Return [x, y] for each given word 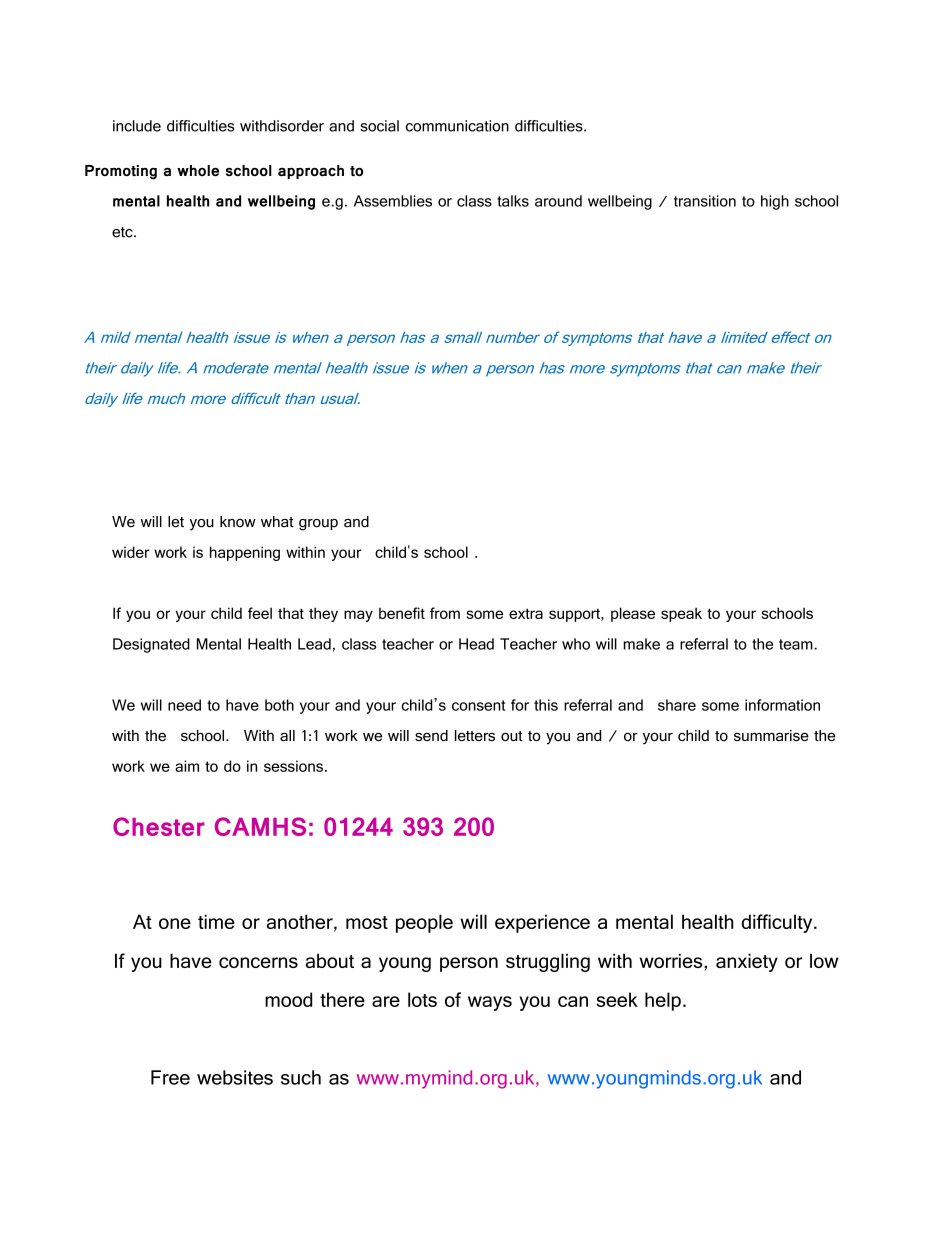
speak [681, 614]
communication [457, 126]
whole [198, 170]
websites [235, 1077]
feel [260, 613]
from [445, 613]
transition [705, 201]
